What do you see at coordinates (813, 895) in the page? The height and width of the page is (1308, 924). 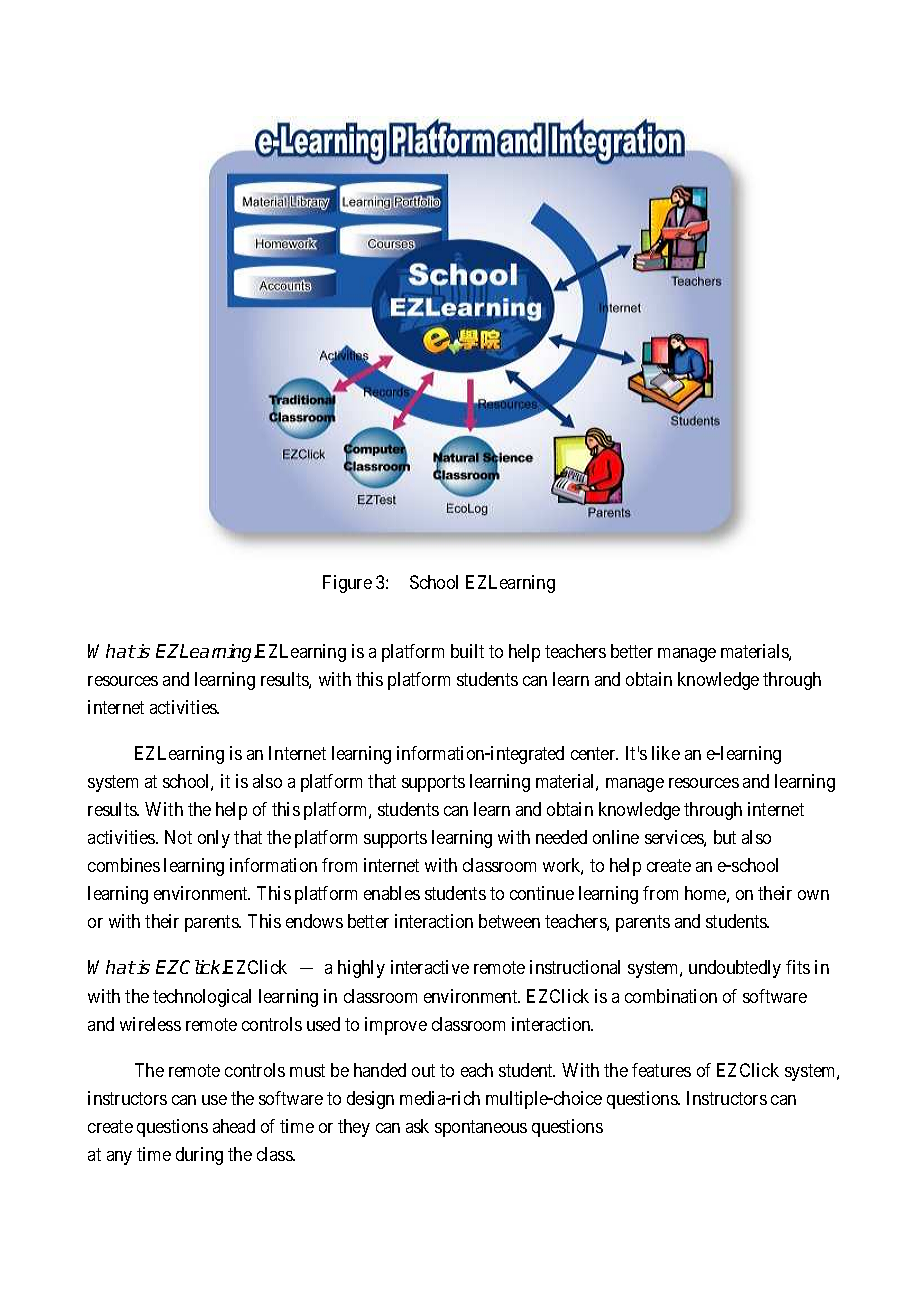 I see `own` at bounding box center [813, 895].
